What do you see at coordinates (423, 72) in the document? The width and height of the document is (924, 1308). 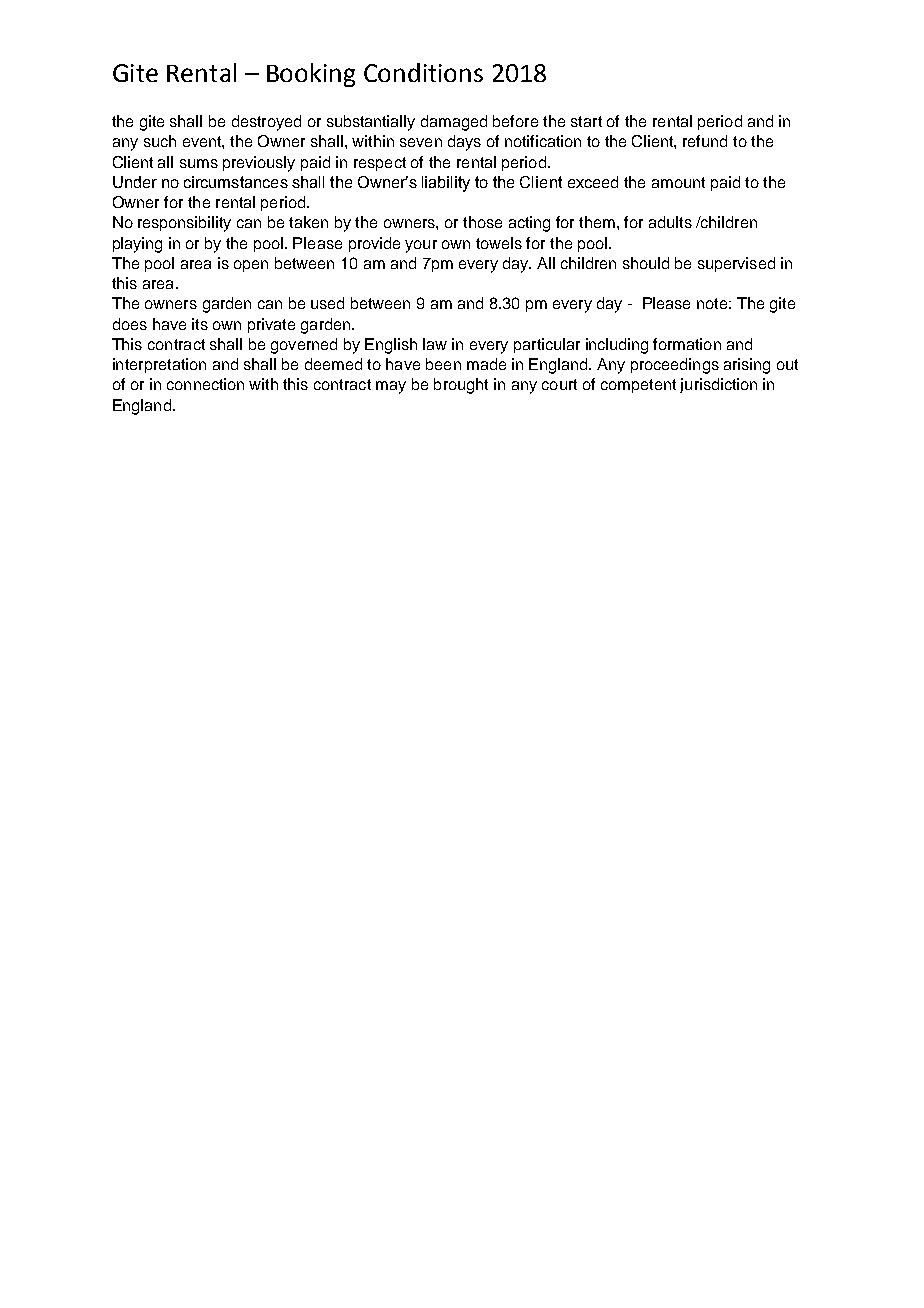 I see `Conditions` at bounding box center [423, 72].
